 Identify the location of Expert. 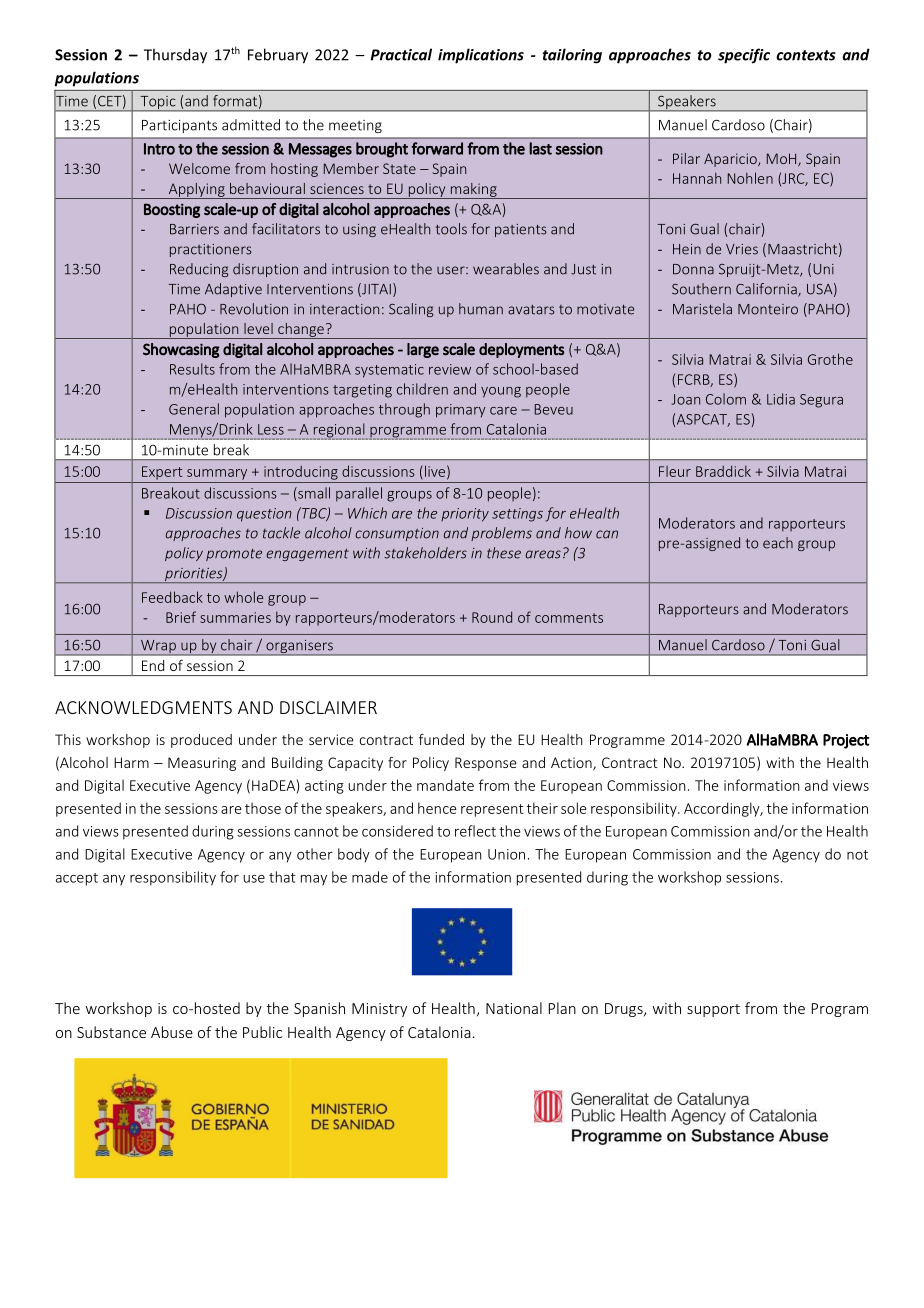
(162, 473).
